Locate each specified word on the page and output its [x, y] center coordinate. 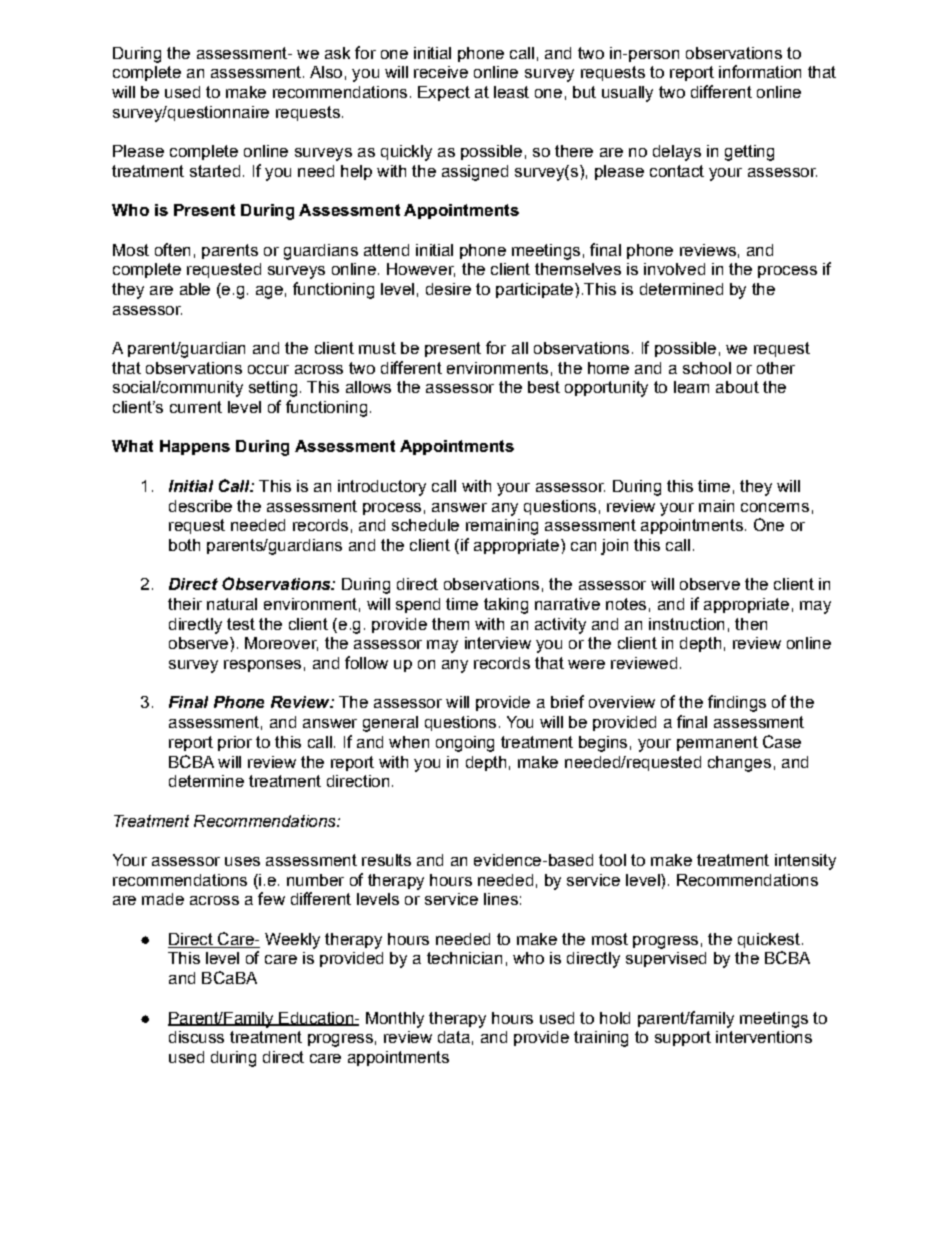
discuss [196, 1037]
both [184, 545]
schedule [425, 525]
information [760, 71]
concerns [775, 507]
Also [326, 72]
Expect [444, 93]
